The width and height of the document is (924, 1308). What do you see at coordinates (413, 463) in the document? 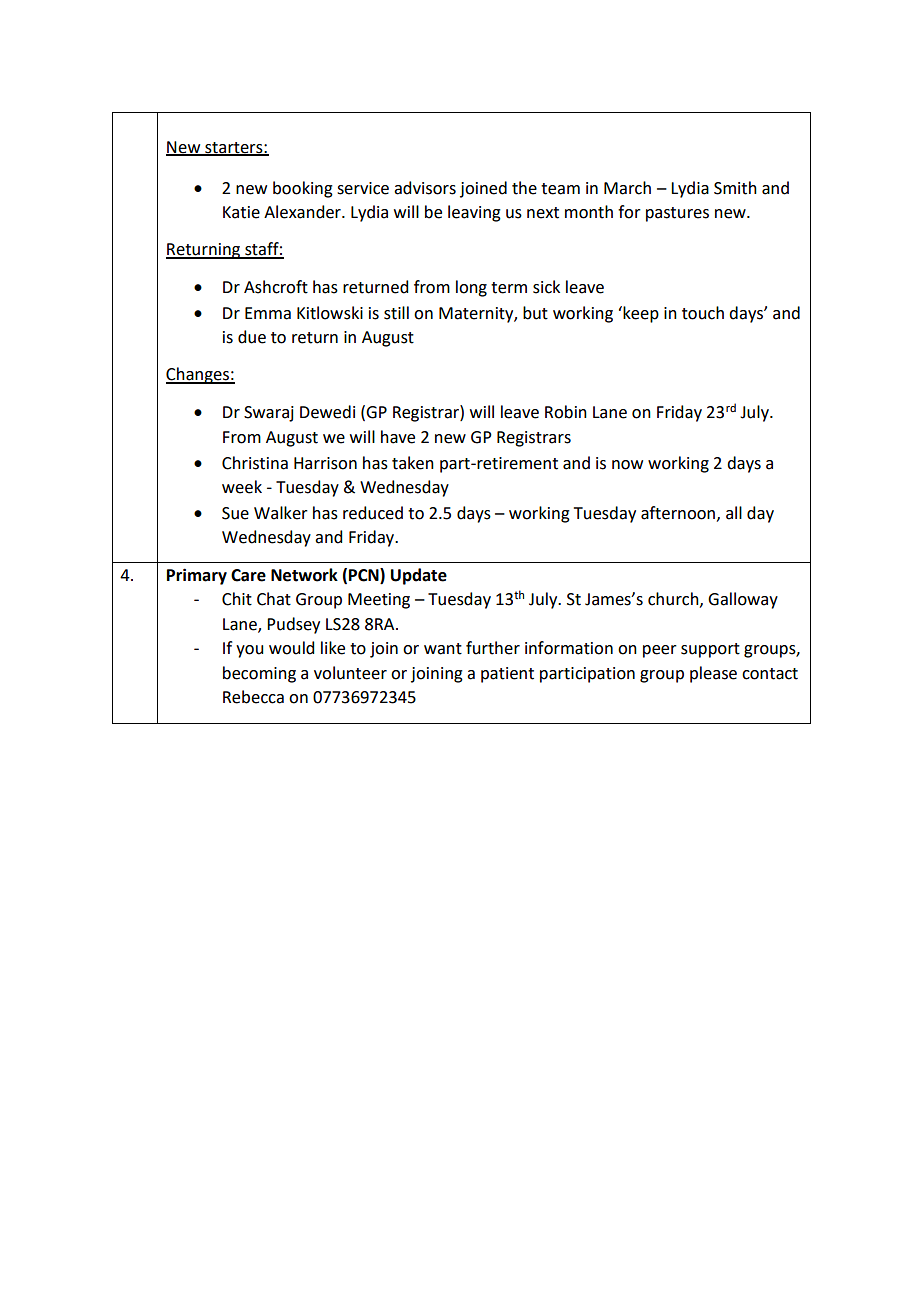
I see `taken` at bounding box center [413, 463].
